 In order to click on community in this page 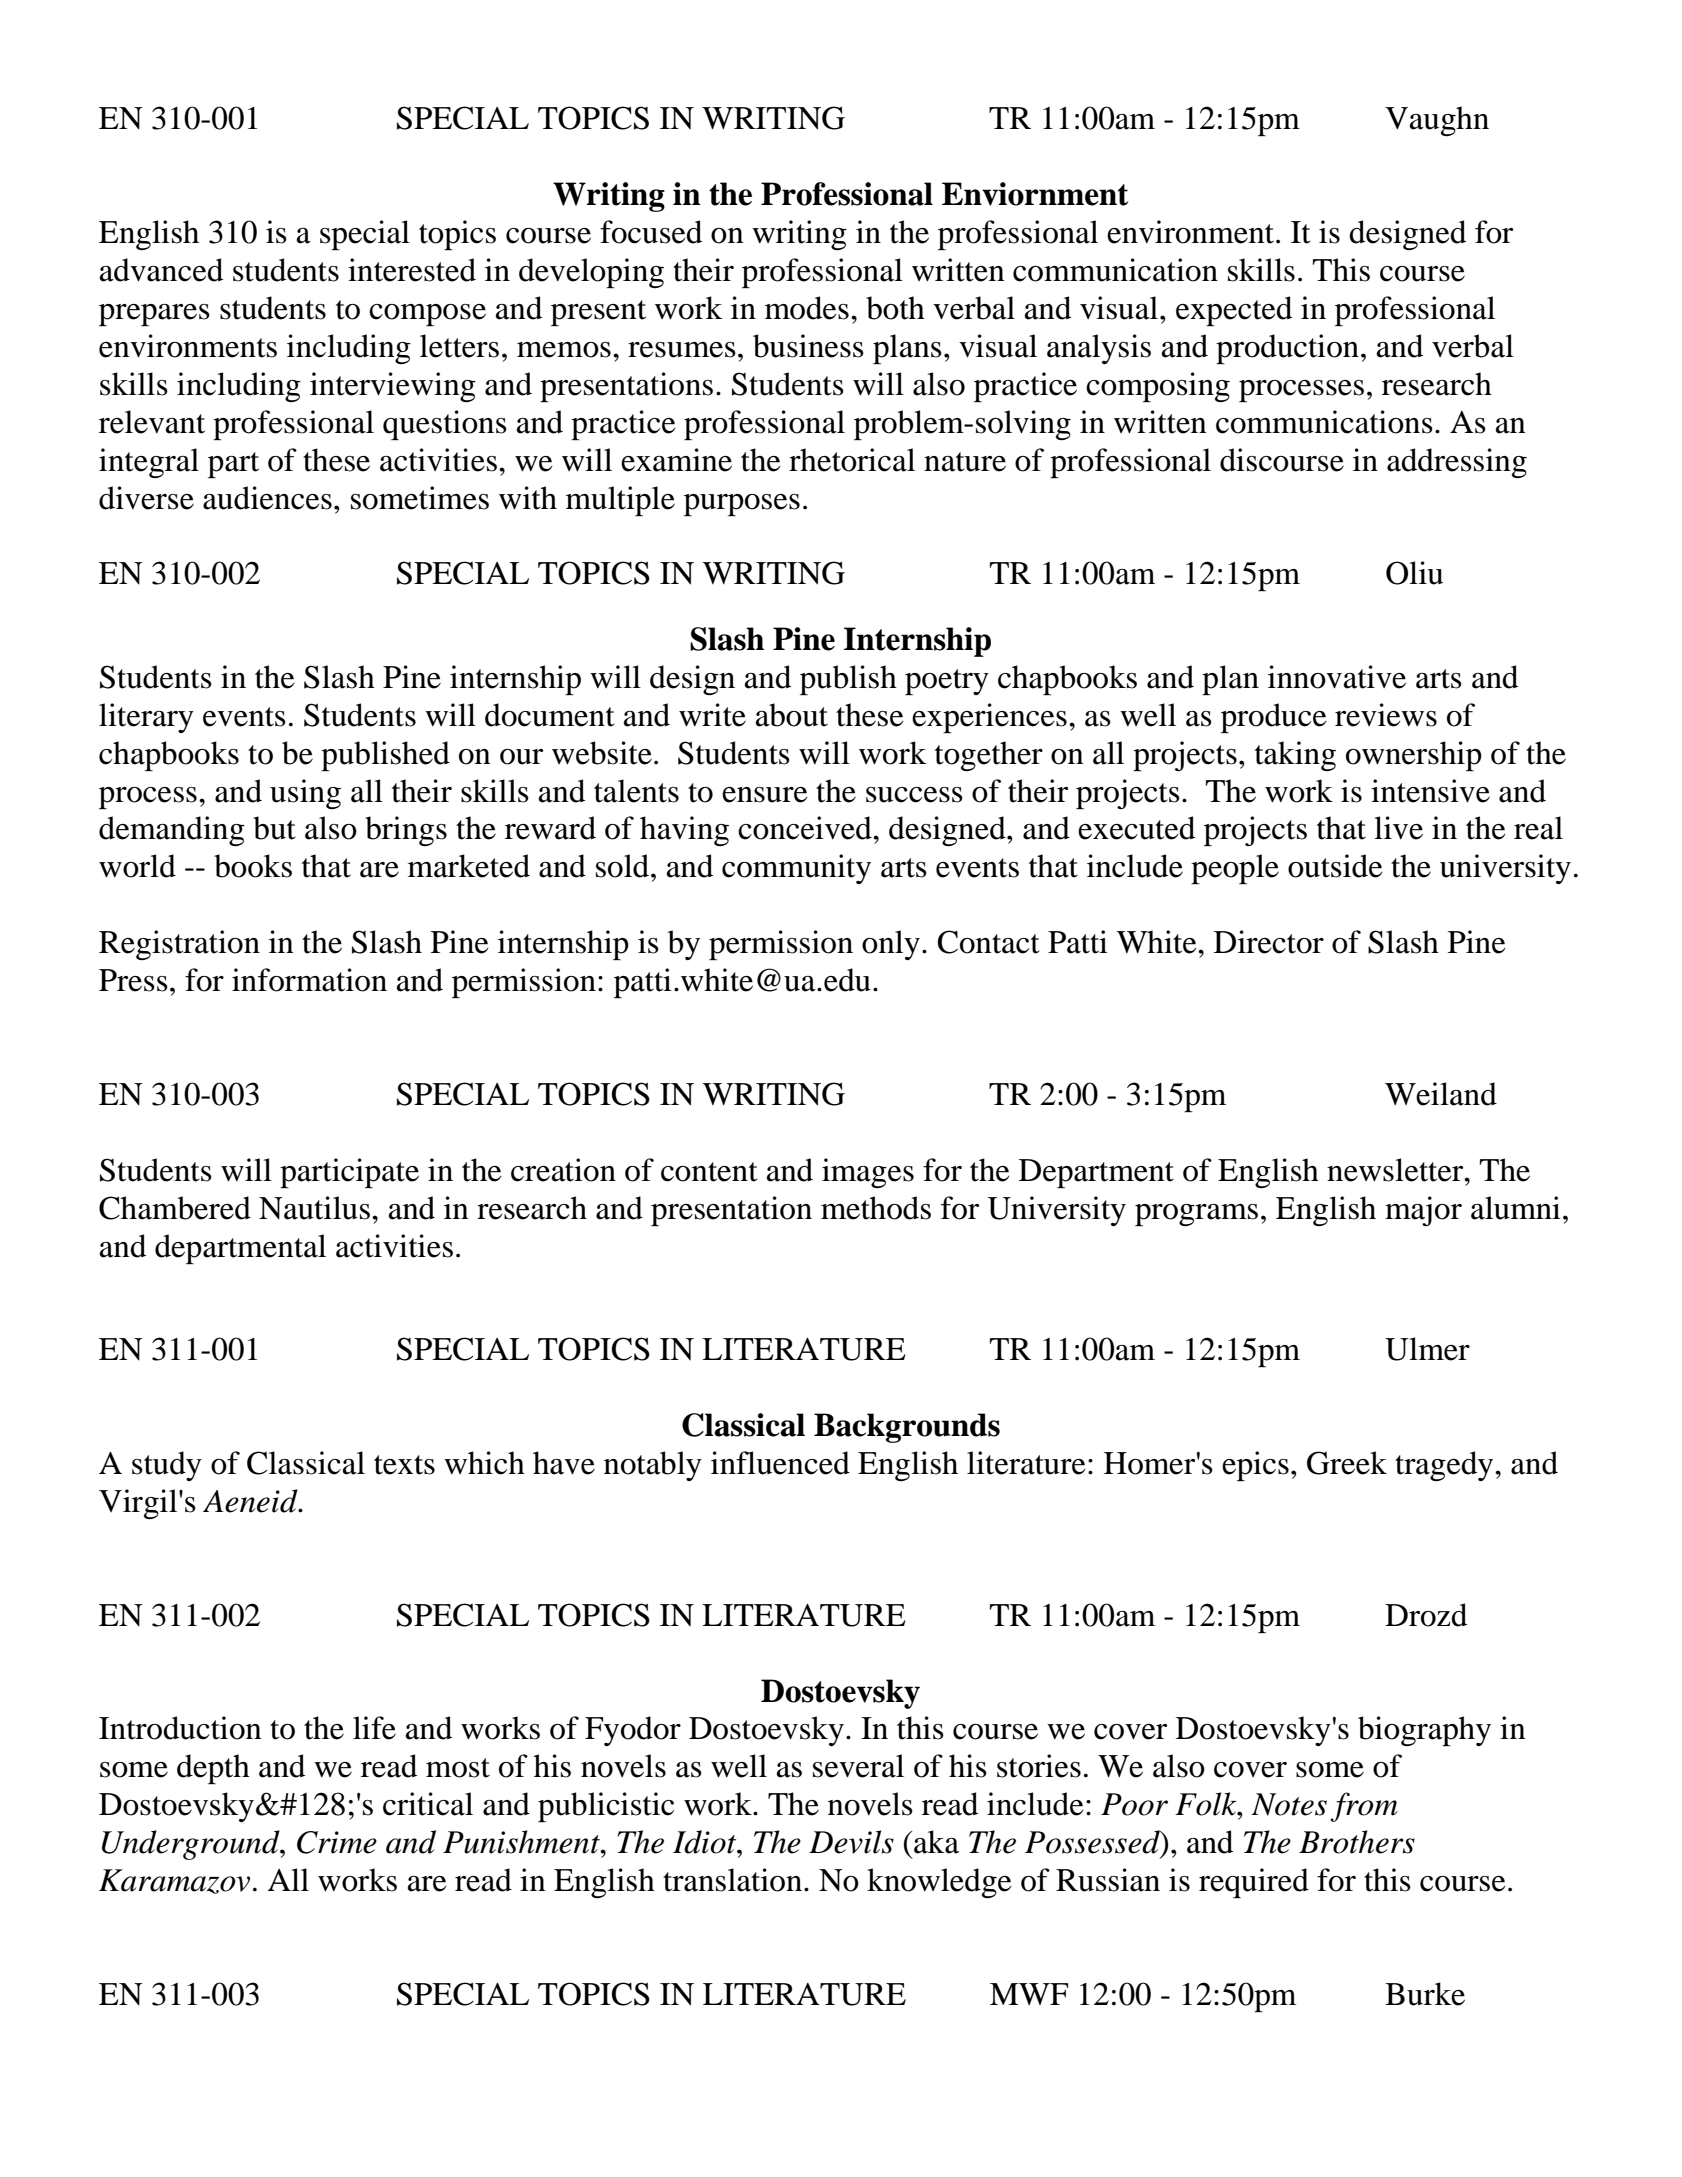, I will do `click(796, 869)`.
